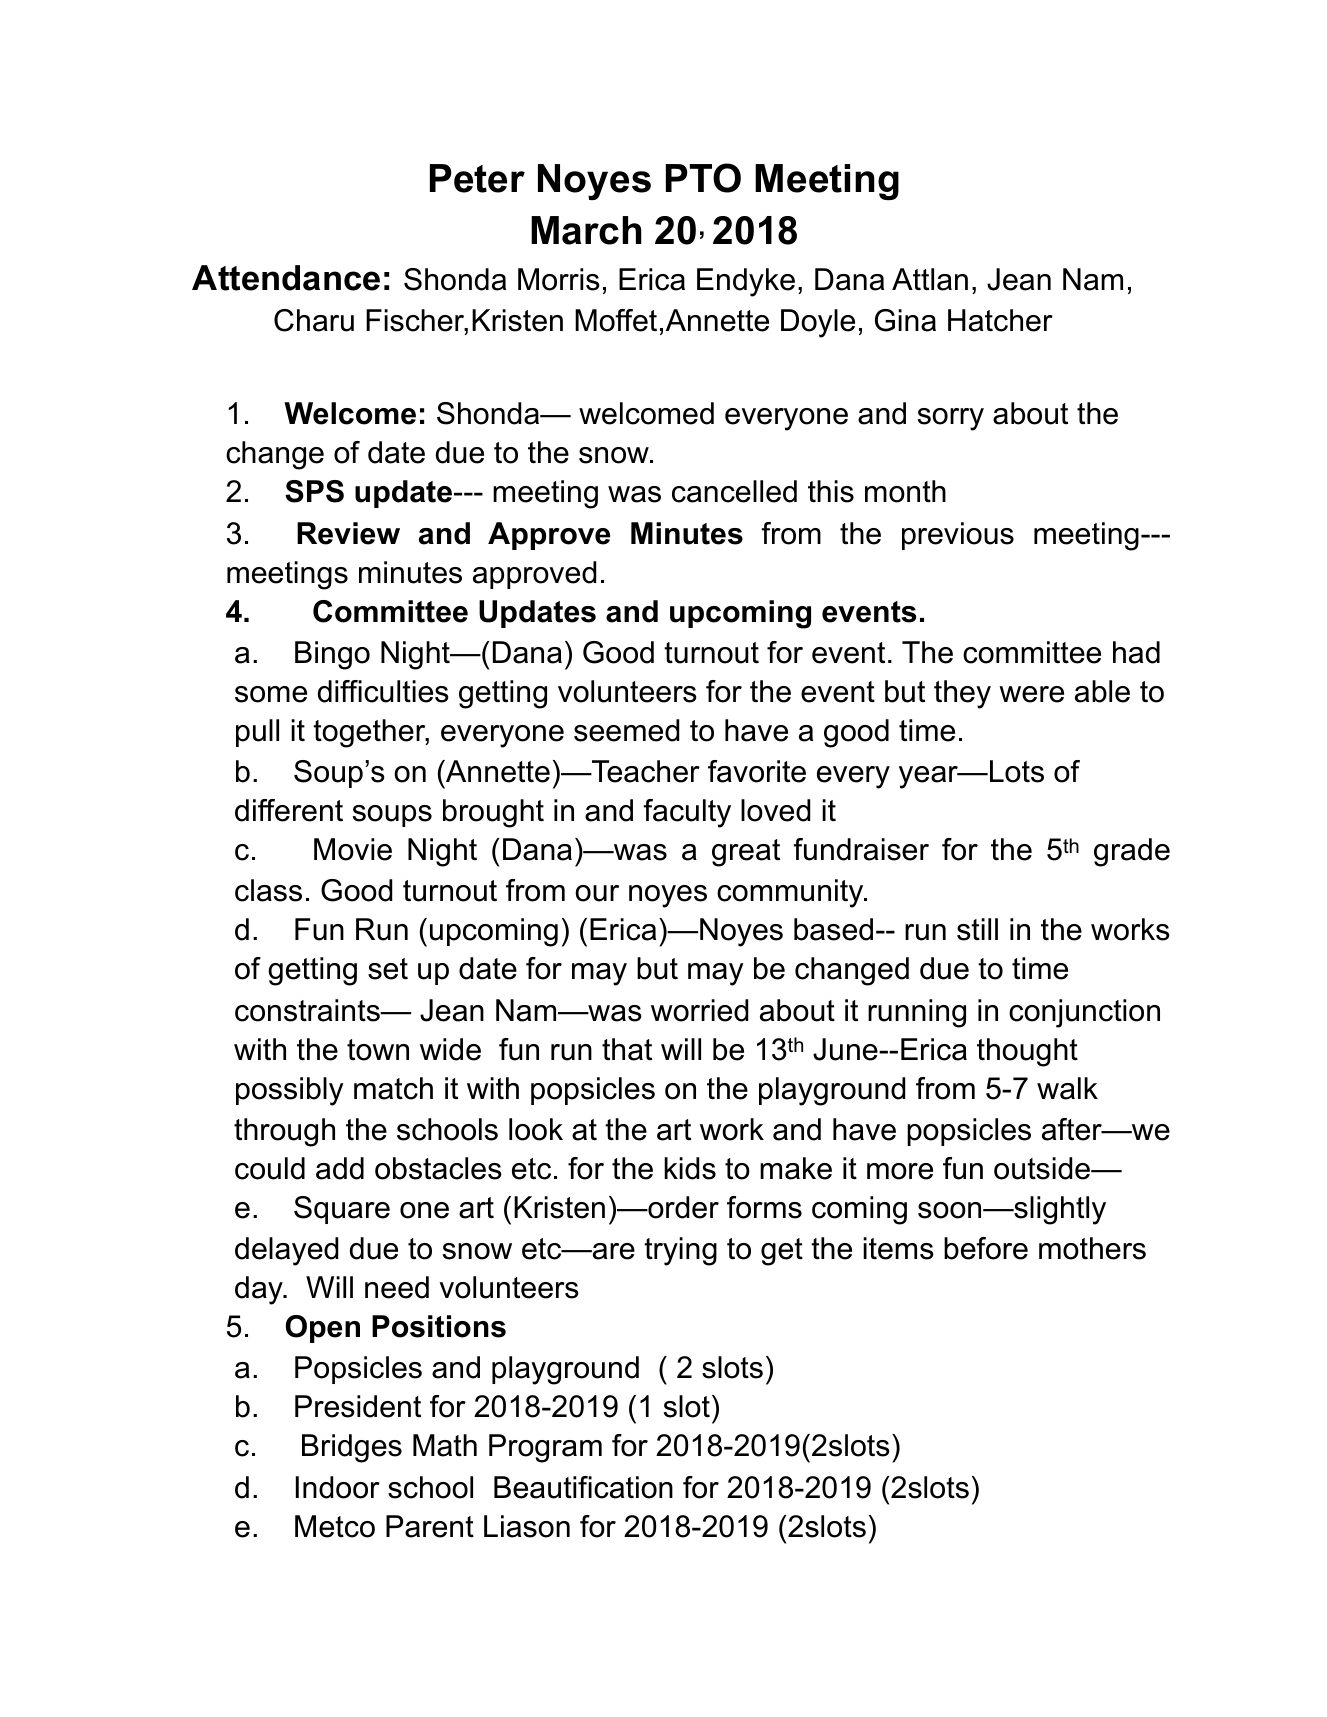 Image resolution: width=1327 pixels, height=1717 pixels. Describe the element at coordinates (338, 1487) in the document. I see `Indoor` at that location.
